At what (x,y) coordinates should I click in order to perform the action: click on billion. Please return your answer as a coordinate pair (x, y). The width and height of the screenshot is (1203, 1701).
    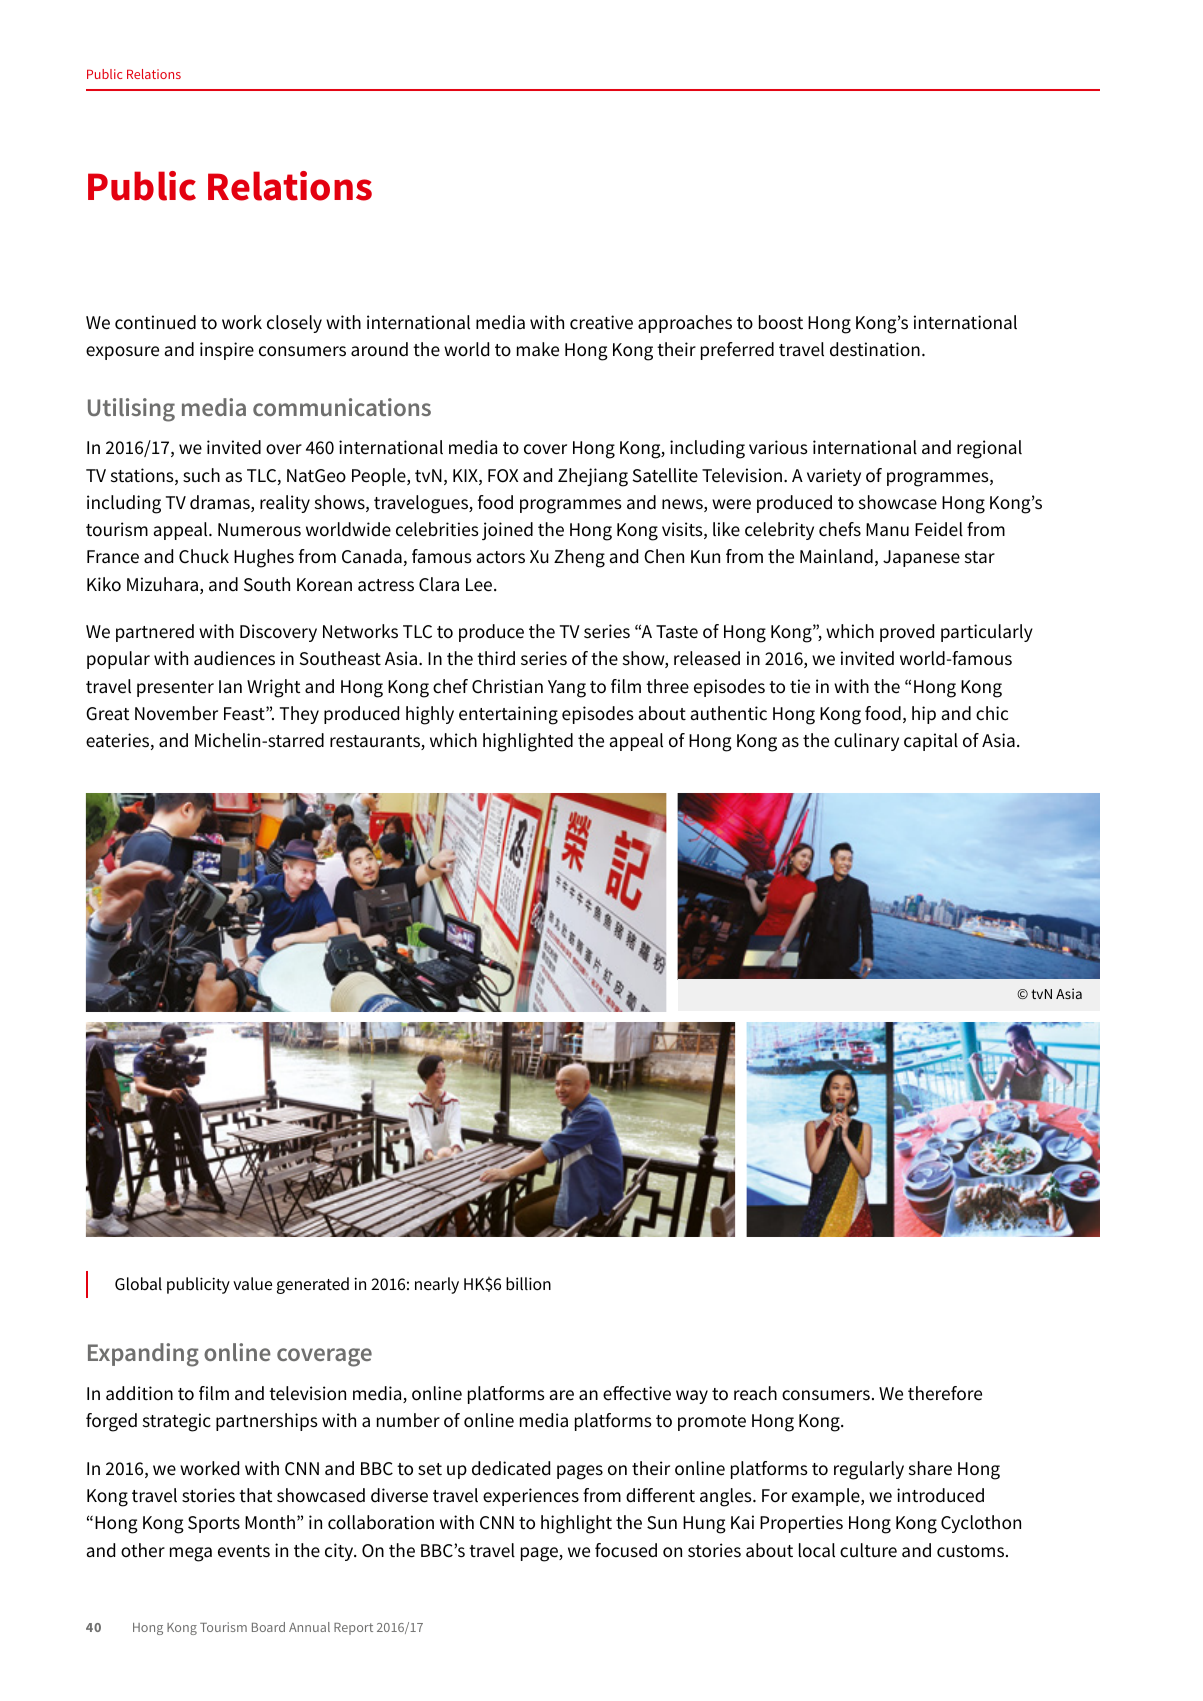
    Looking at the image, I should click on (528, 1284).
